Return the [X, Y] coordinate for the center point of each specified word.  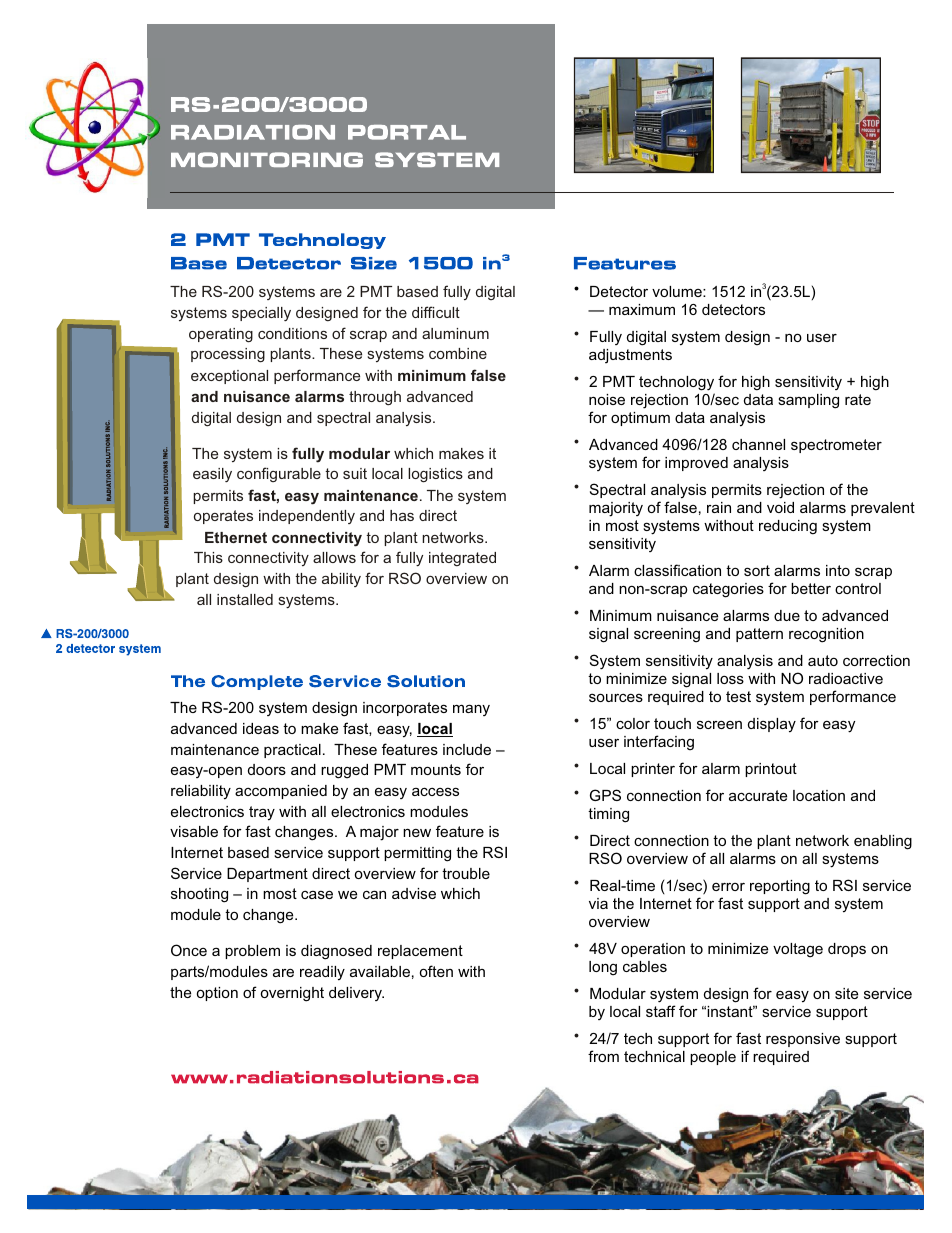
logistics [435, 475]
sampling [808, 401]
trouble [466, 873]
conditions [292, 333]
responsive [803, 1040]
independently [307, 517]
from [603, 1056]
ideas [261, 728]
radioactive [846, 678]
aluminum [455, 333]
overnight [292, 994]
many [471, 710]
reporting [780, 887]
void [780, 507]
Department [267, 875]
